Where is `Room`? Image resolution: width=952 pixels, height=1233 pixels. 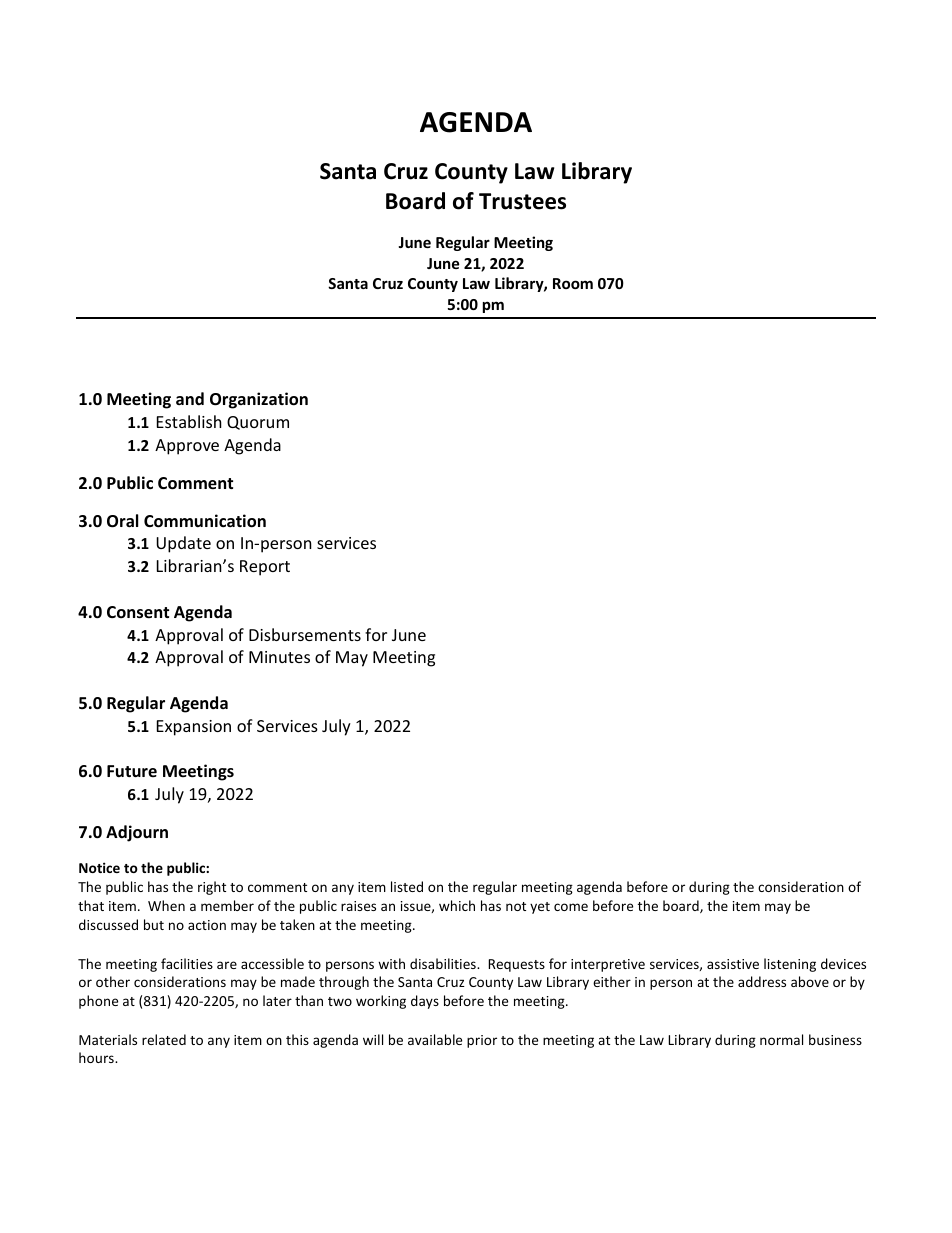 Room is located at coordinates (573, 283).
